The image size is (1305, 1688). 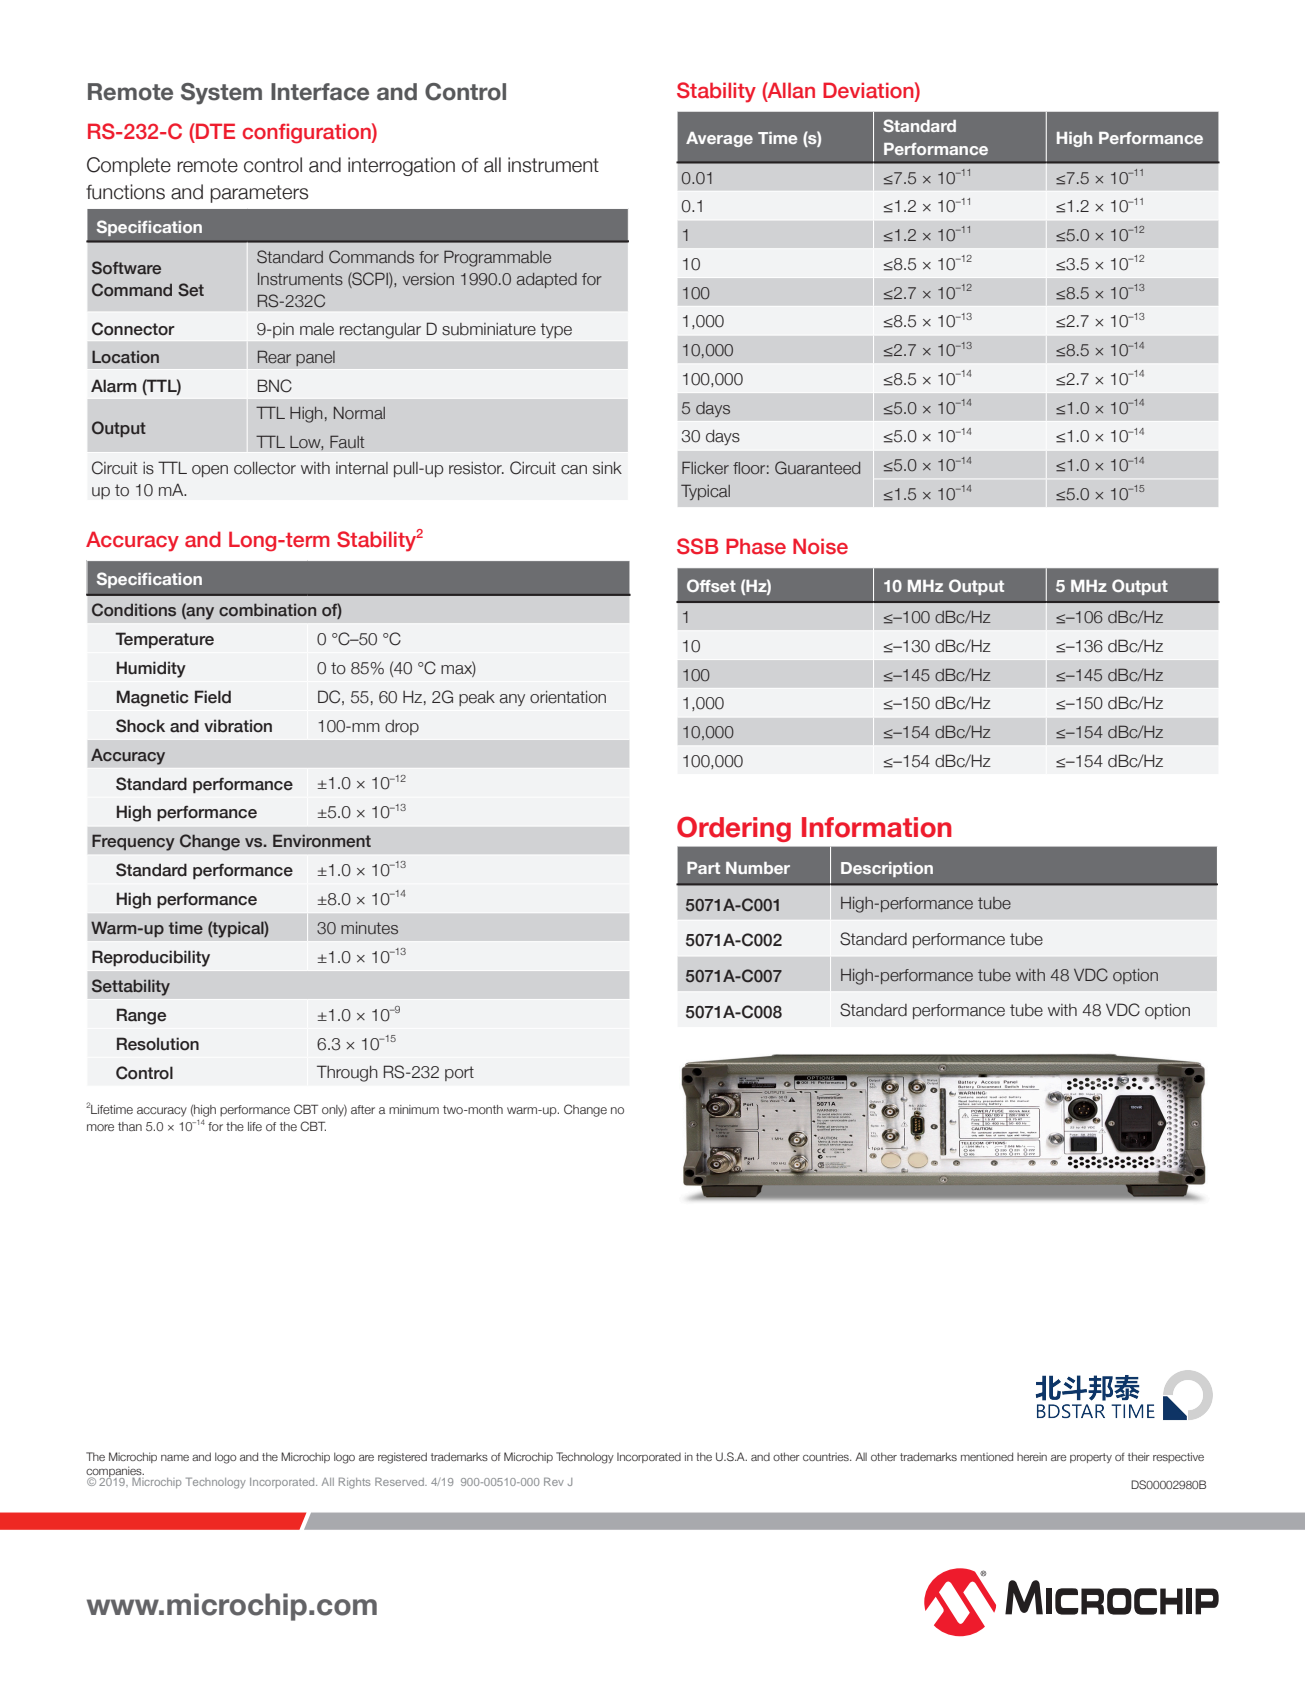 What do you see at coordinates (214, 131) in the screenshot?
I see `DTE` at bounding box center [214, 131].
